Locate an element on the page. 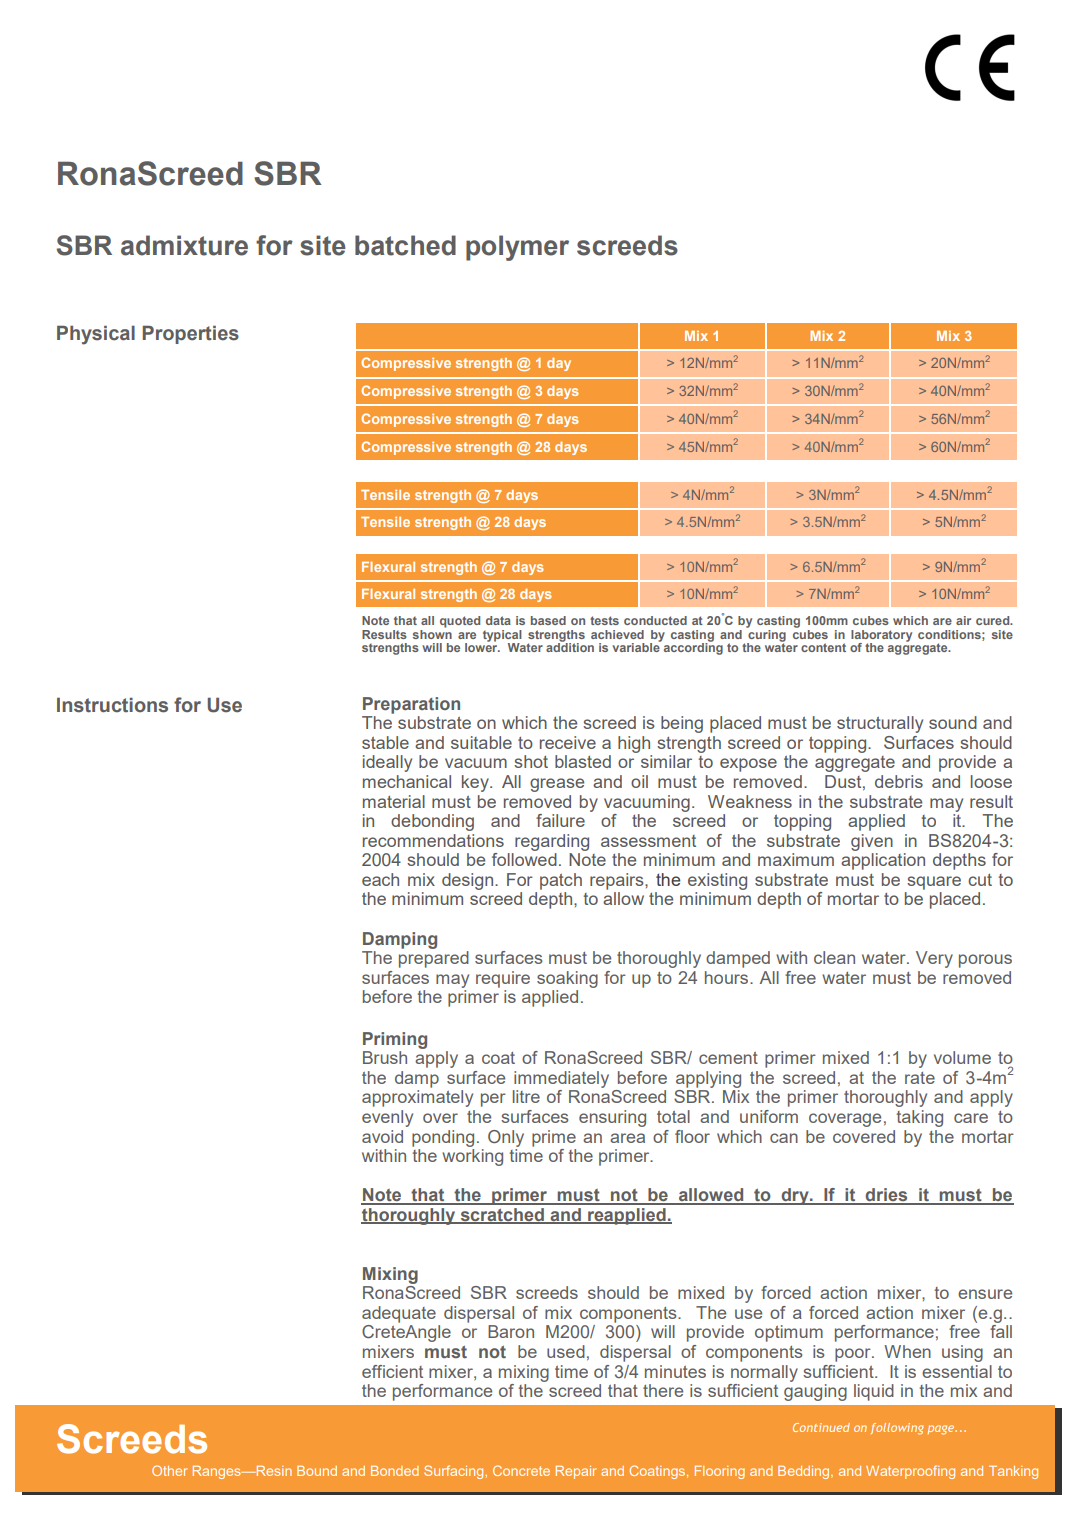  Other is located at coordinates (169, 1470).
